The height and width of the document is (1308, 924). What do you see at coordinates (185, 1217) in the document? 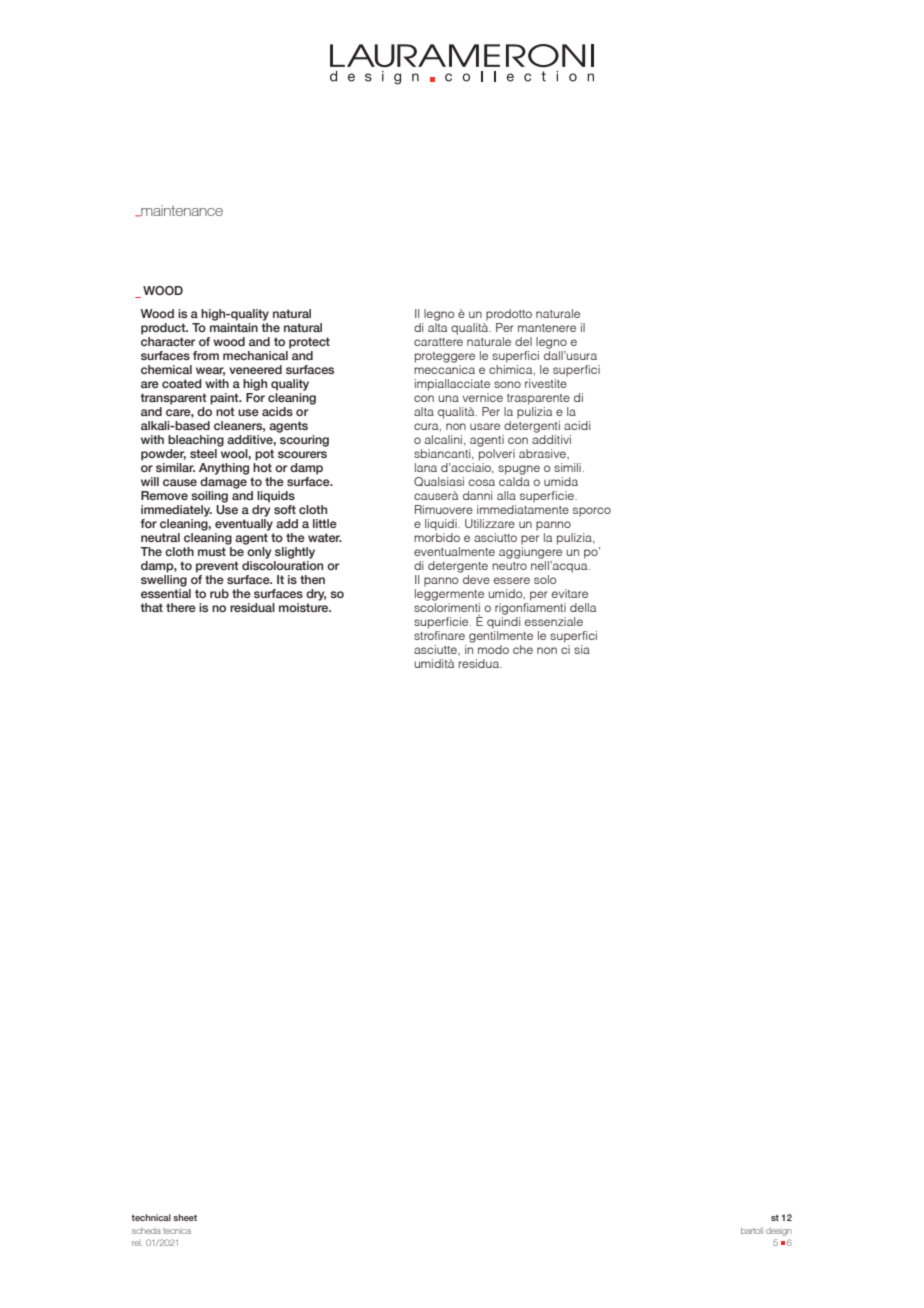
I see `sheet` at bounding box center [185, 1217].
